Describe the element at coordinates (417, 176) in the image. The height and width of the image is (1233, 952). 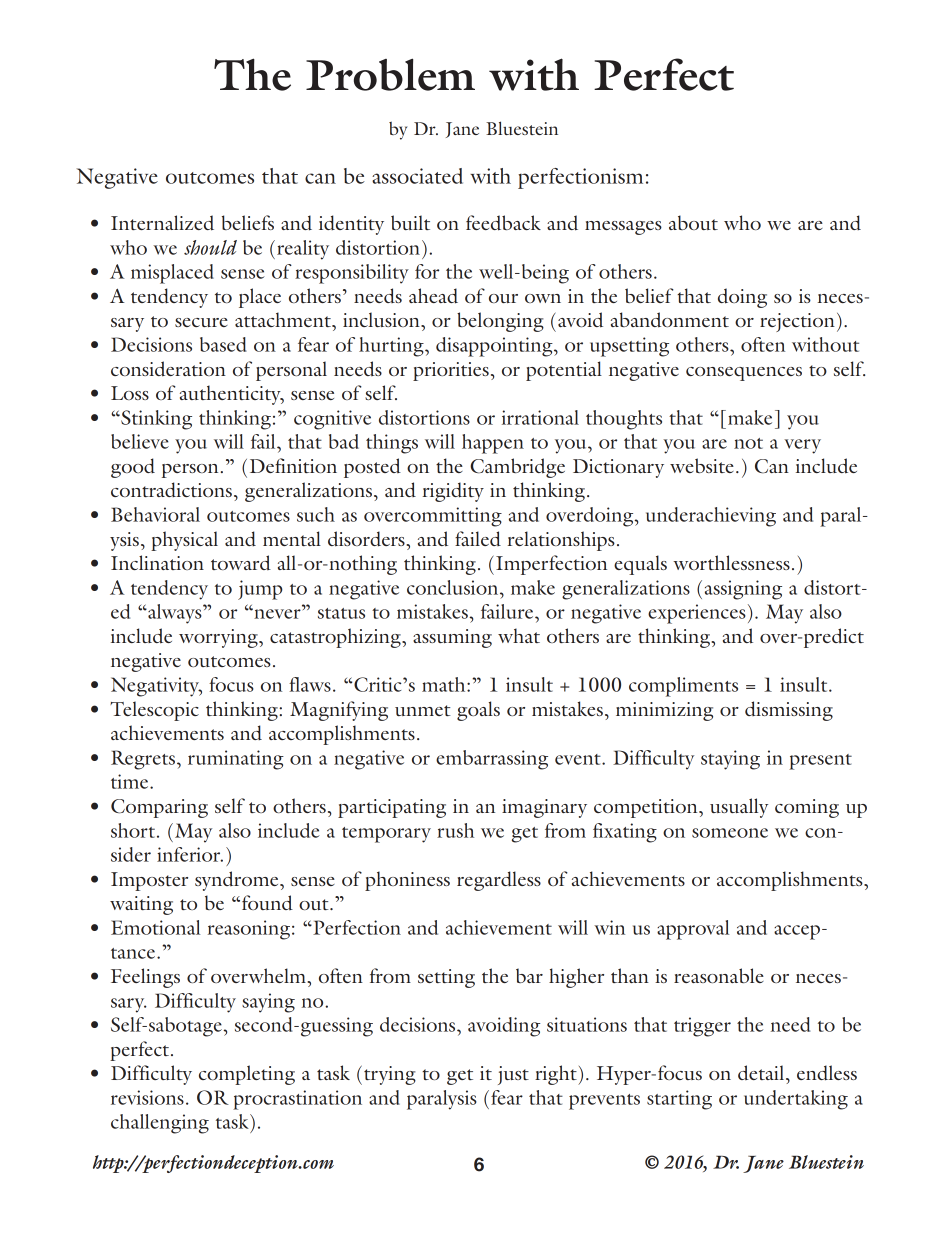
I see `associated` at that location.
